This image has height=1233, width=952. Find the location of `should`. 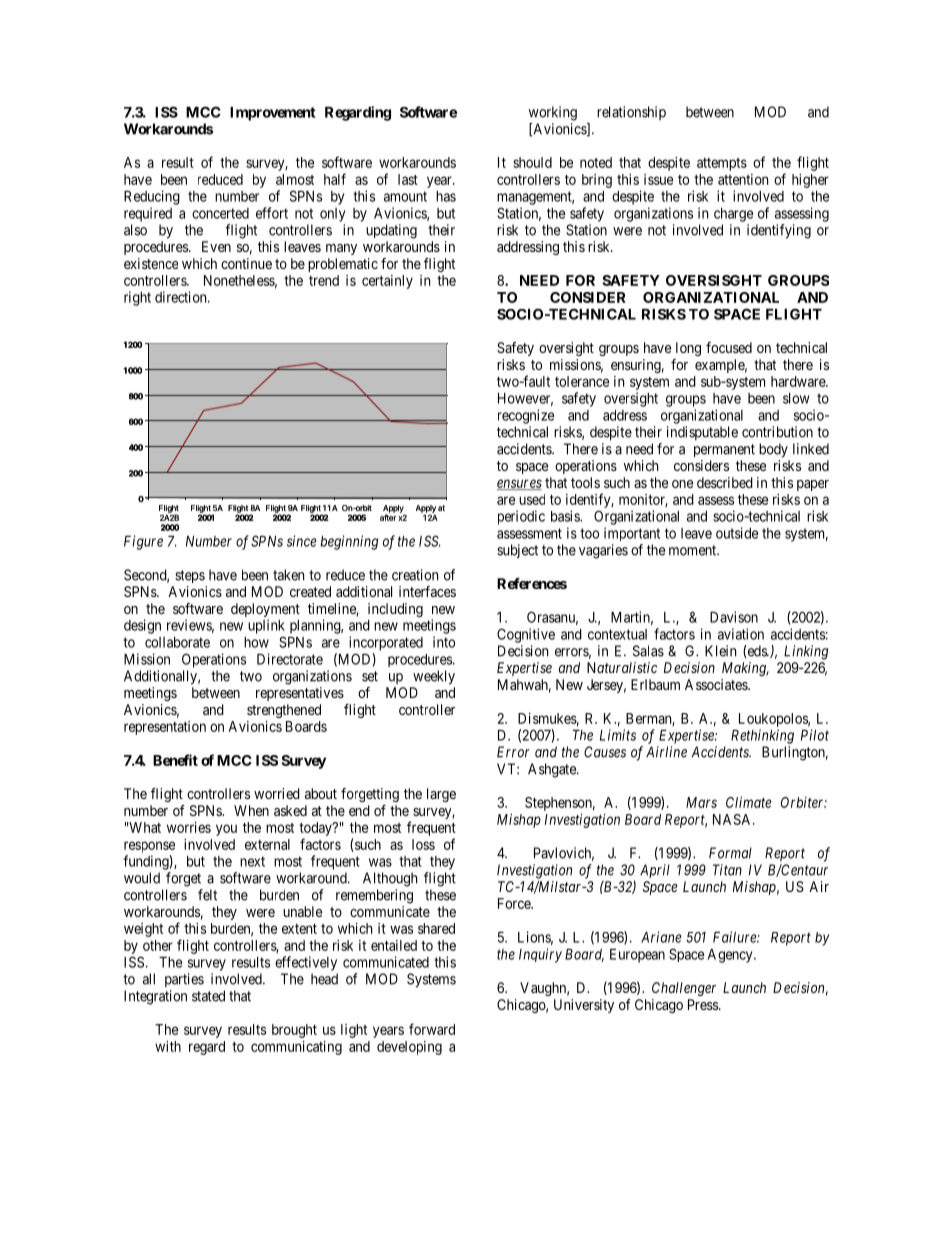

should is located at coordinates (532, 162).
